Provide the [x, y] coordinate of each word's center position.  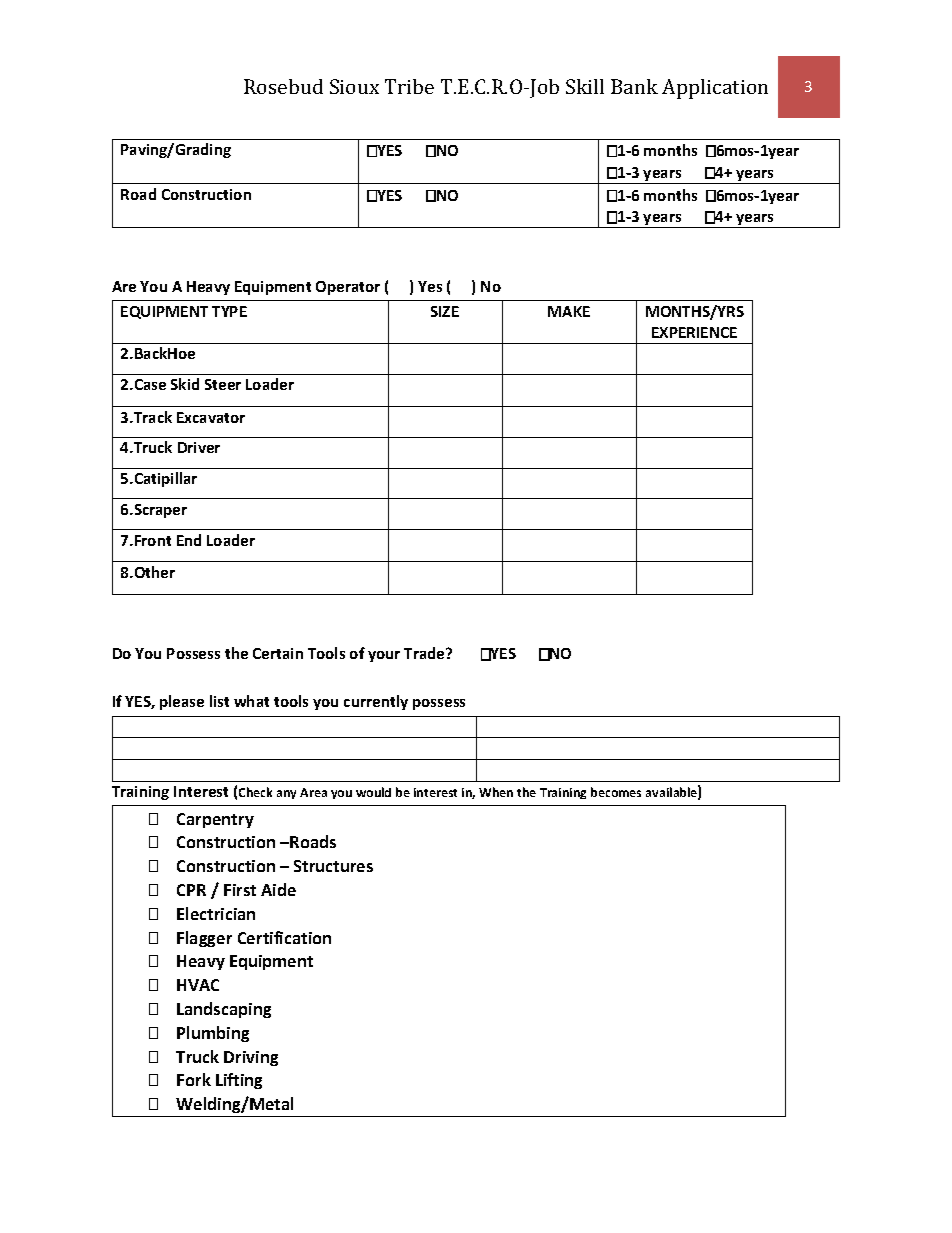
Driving [251, 1058]
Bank [634, 86]
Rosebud [283, 86]
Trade [425, 653]
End [189, 540]
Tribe [409, 86]
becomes [616, 792]
